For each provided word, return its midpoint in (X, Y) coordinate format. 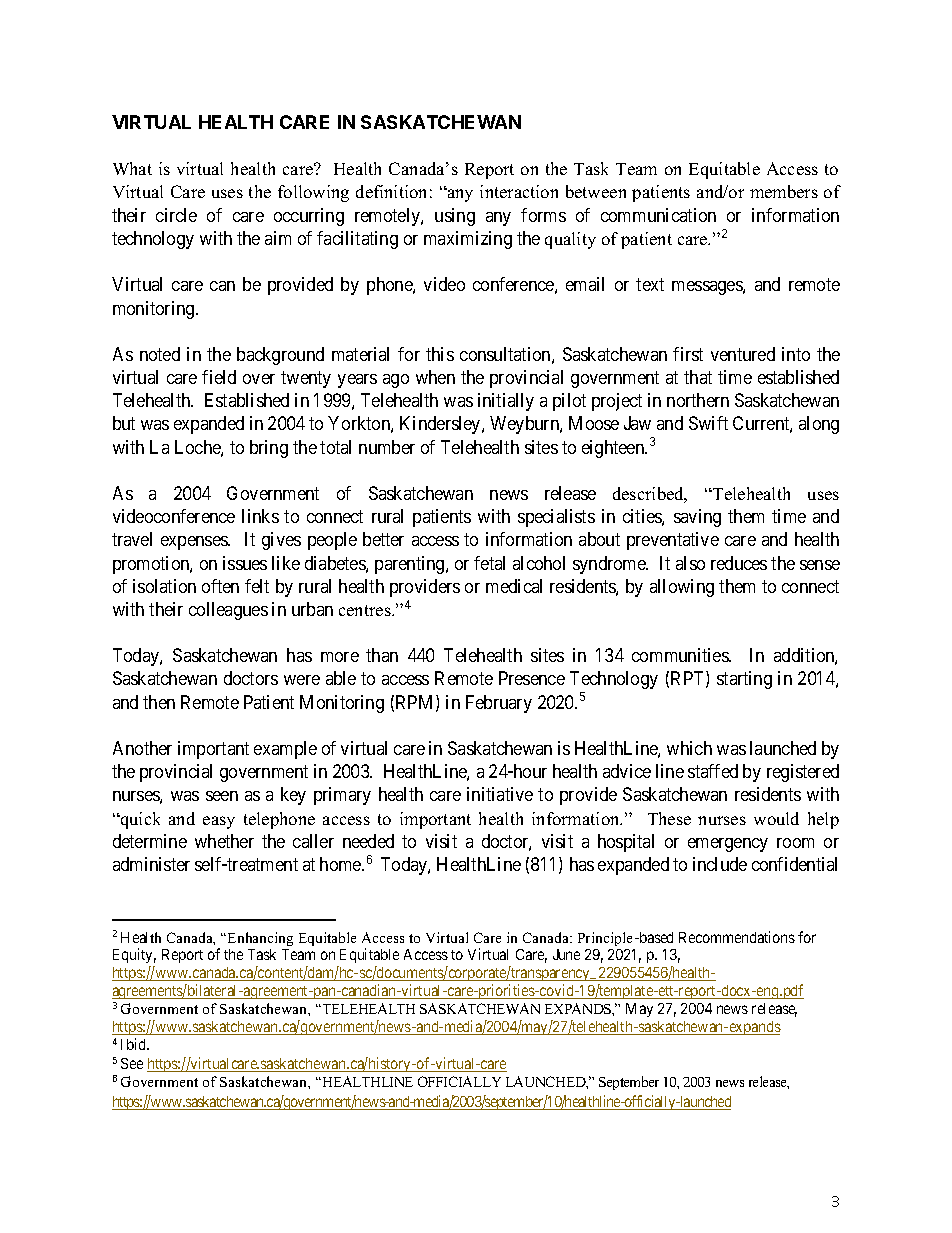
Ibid (134, 1044)
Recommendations (737, 937)
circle (176, 215)
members (784, 191)
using (455, 217)
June (566, 954)
